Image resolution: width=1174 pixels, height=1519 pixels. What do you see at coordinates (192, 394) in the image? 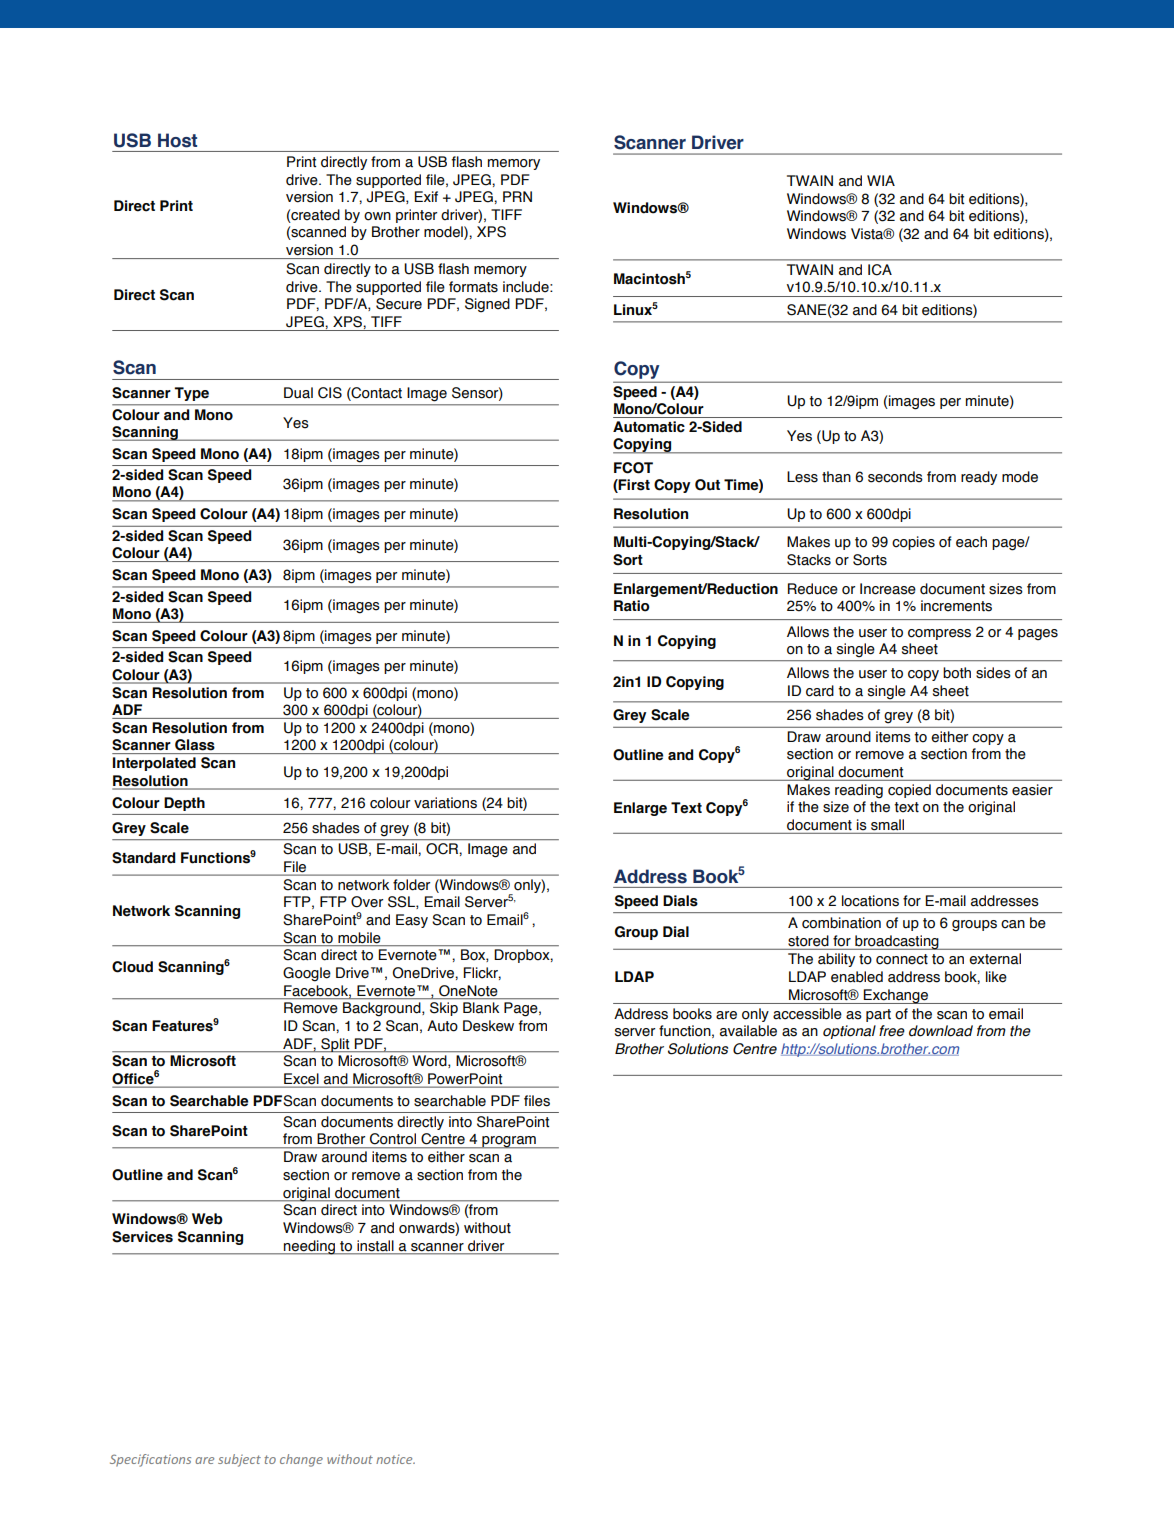
I see `Type` at bounding box center [192, 394].
